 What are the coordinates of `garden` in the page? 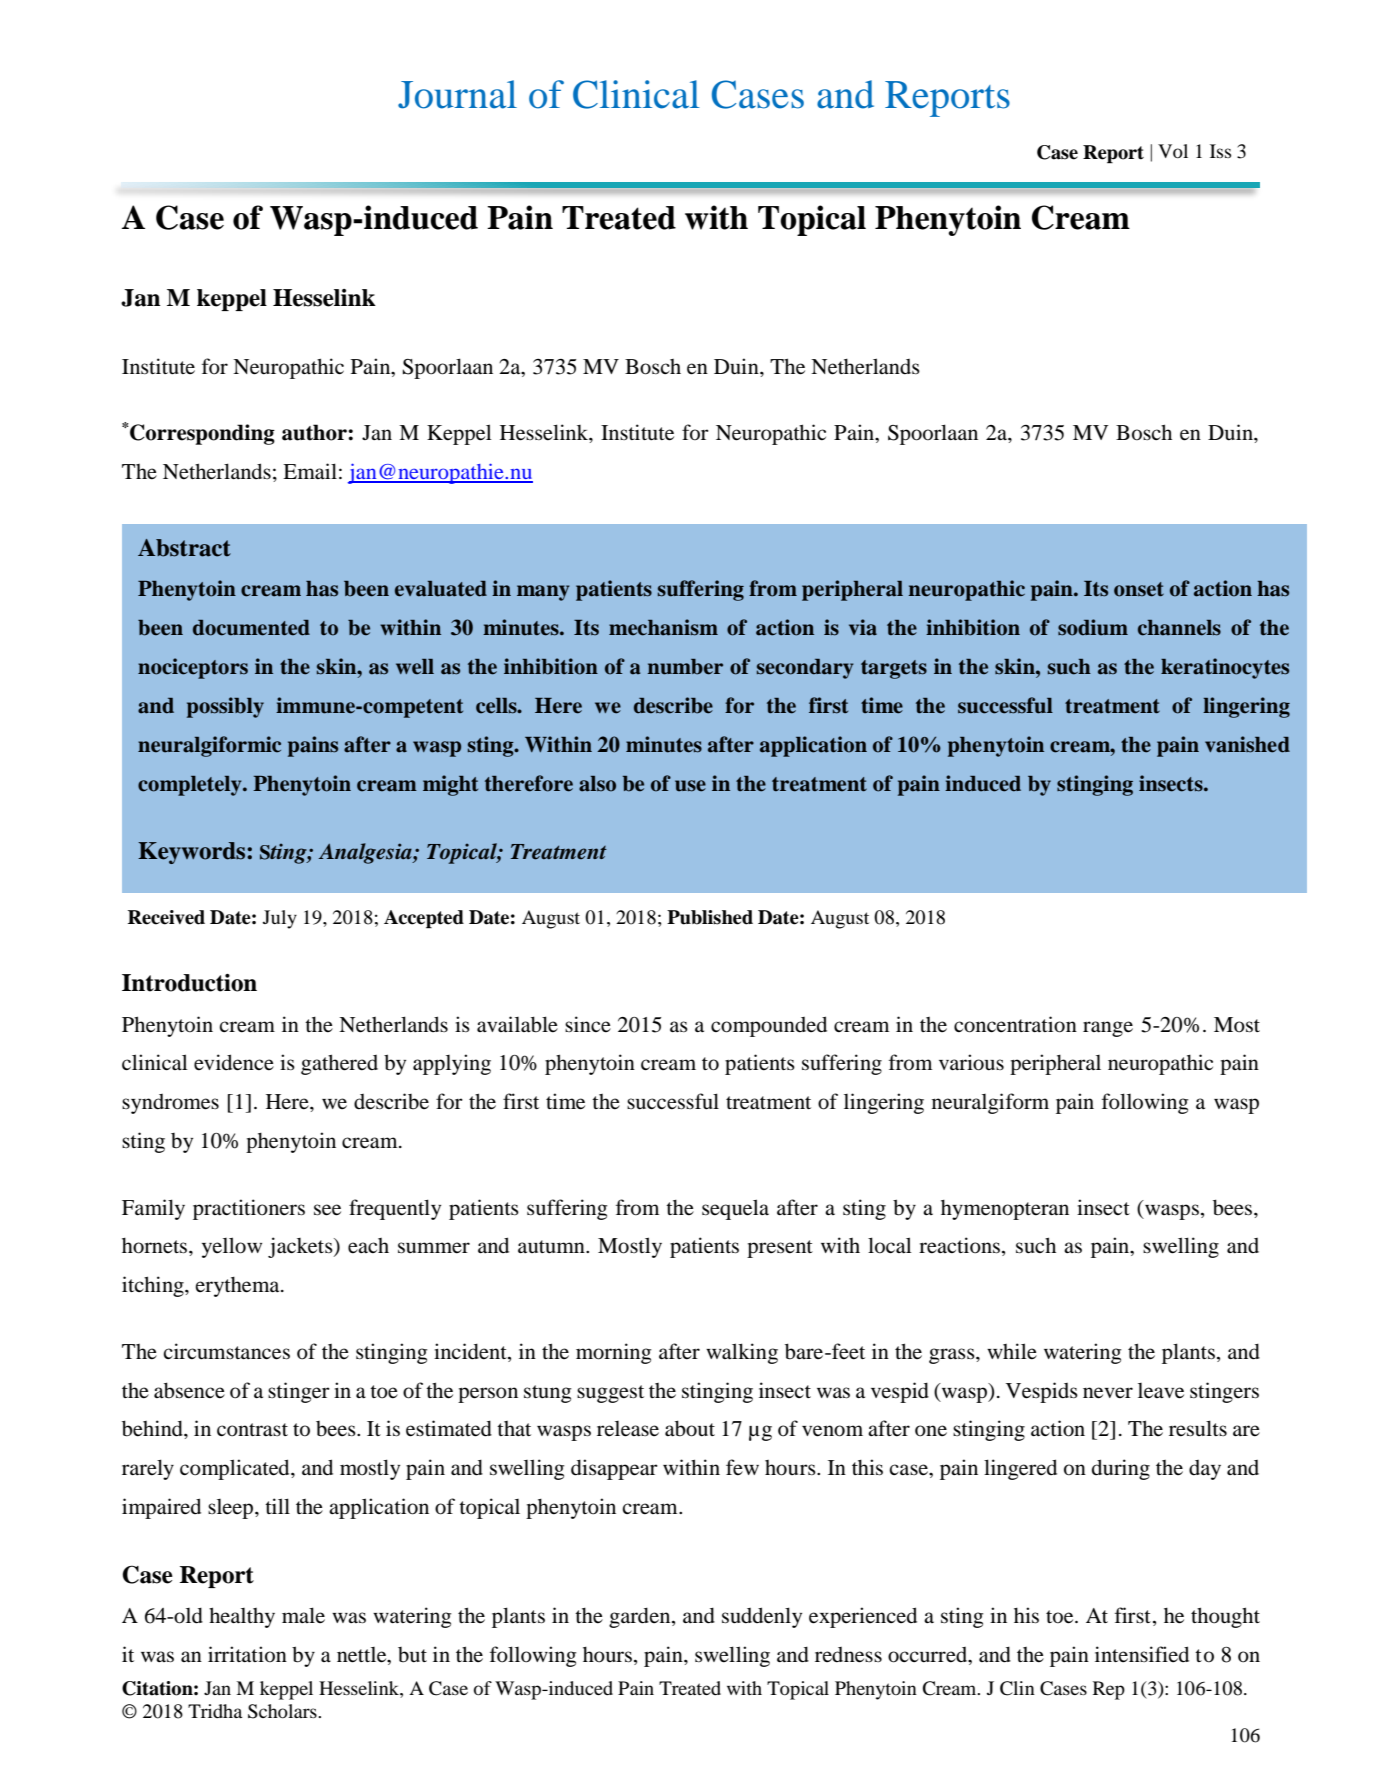 It's located at (641, 1617).
